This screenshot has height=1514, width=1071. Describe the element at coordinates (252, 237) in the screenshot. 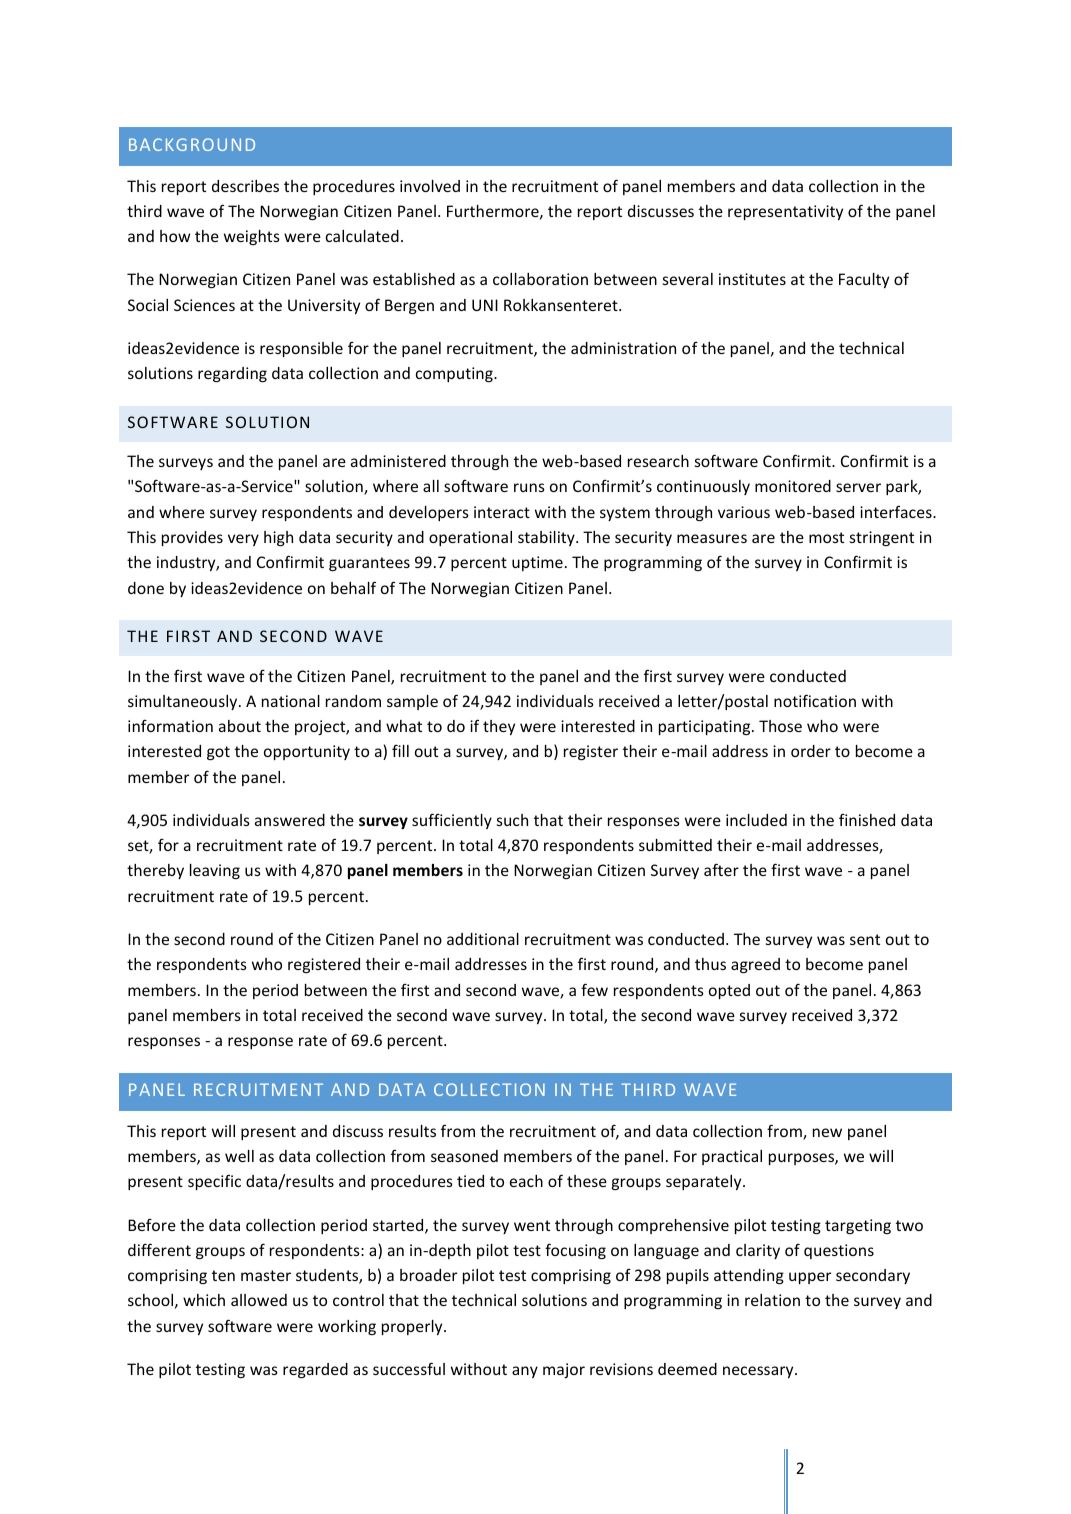

I see `weights` at that location.
